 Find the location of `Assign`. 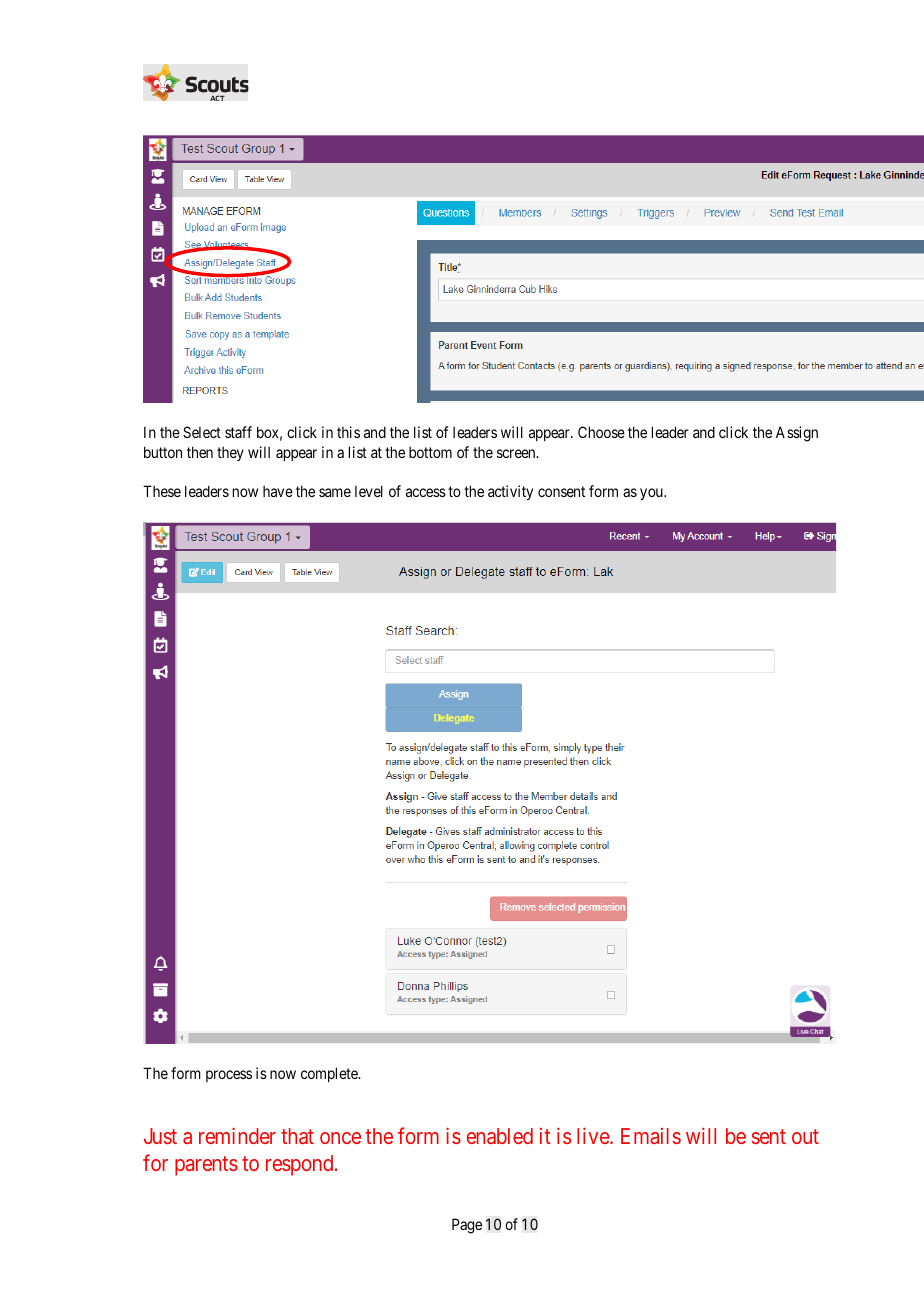

Assign is located at coordinates (797, 434).
